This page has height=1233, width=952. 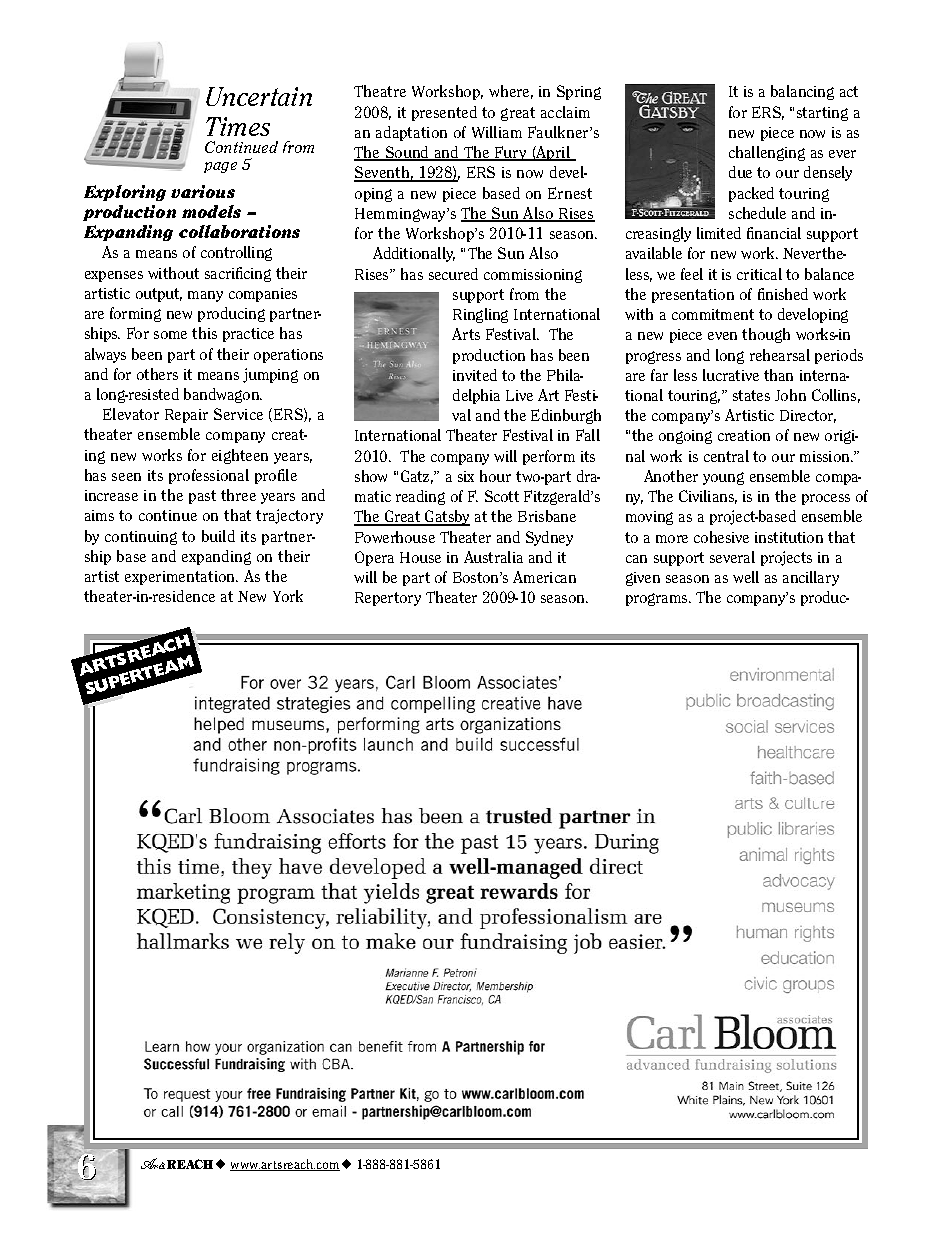 What do you see at coordinates (759, 274) in the page?
I see `CRITICAL` at bounding box center [759, 274].
